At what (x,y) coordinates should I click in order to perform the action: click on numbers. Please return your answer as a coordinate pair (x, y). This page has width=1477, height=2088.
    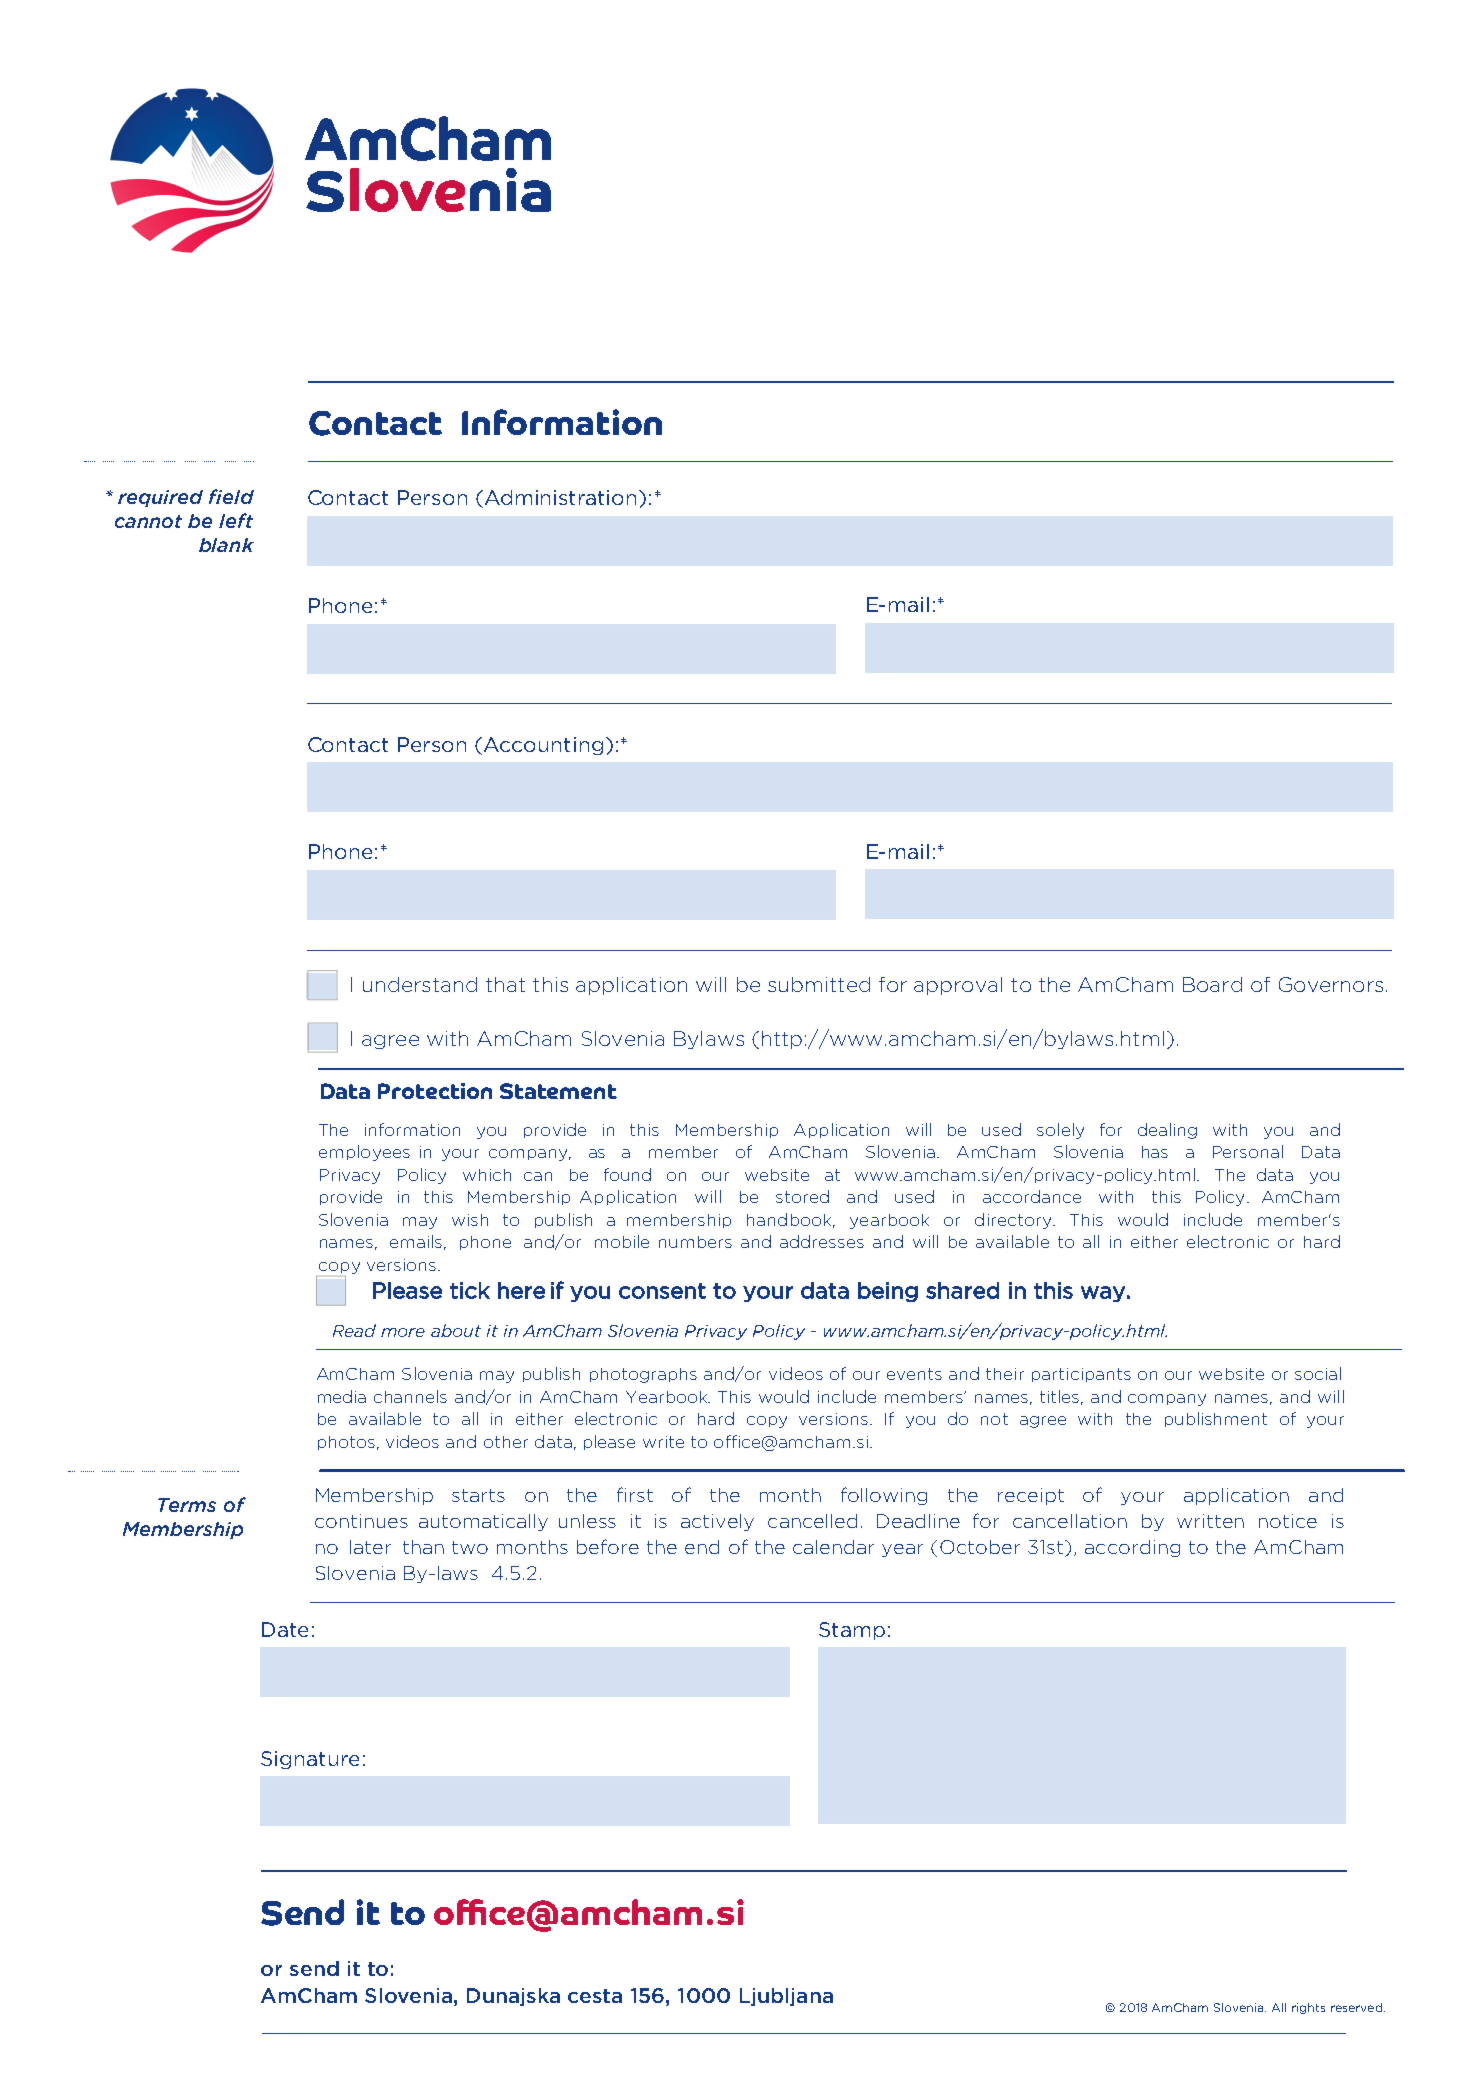
    Looking at the image, I should click on (695, 1242).
